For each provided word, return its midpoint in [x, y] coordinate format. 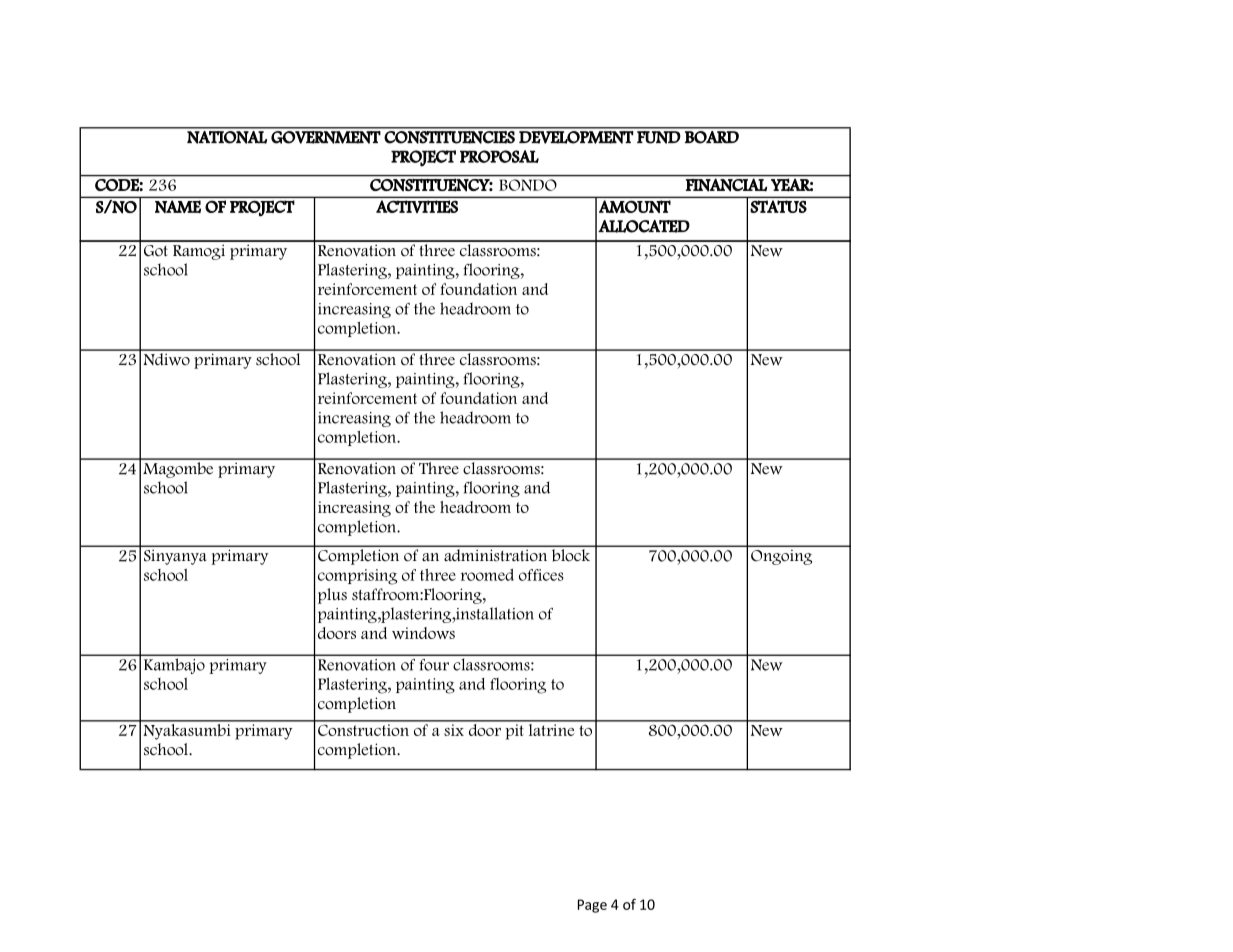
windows [423, 633]
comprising [357, 577]
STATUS [779, 206]
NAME [178, 206]
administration [495, 555]
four [434, 665]
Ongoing [781, 557]
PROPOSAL [499, 156]
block [571, 555]
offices [541, 575]
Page [592, 906]
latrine [551, 728]
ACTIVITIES [417, 206]
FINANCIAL [726, 185]
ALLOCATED [644, 226]
